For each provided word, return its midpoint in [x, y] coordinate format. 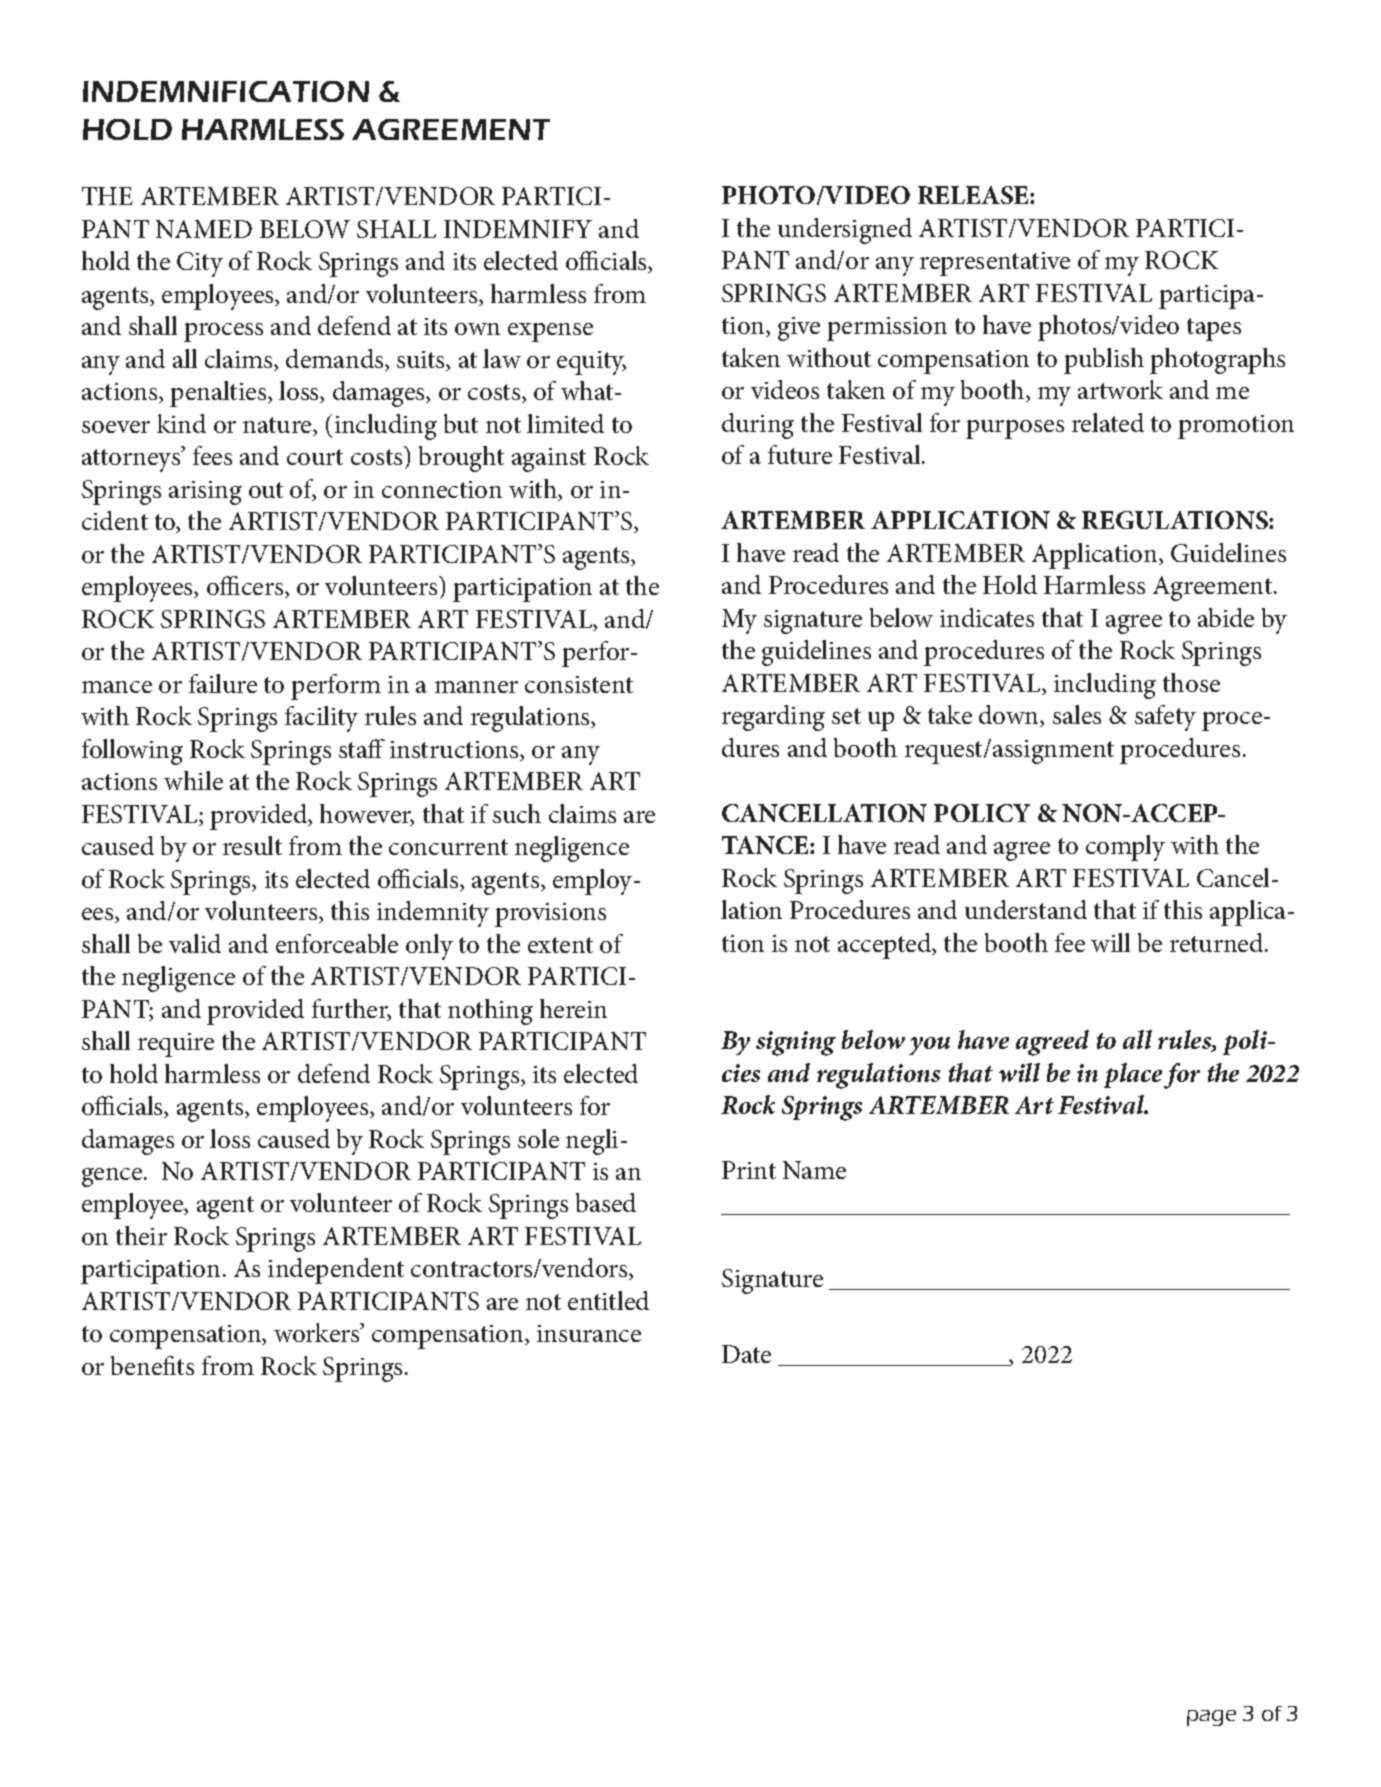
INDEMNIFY [518, 229]
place [1133, 1075]
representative [995, 264]
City [200, 264]
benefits [152, 1365]
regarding [773, 718]
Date [746, 1354]
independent [336, 1271]
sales [1077, 714]
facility [321, 719]
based [606, 1202]
